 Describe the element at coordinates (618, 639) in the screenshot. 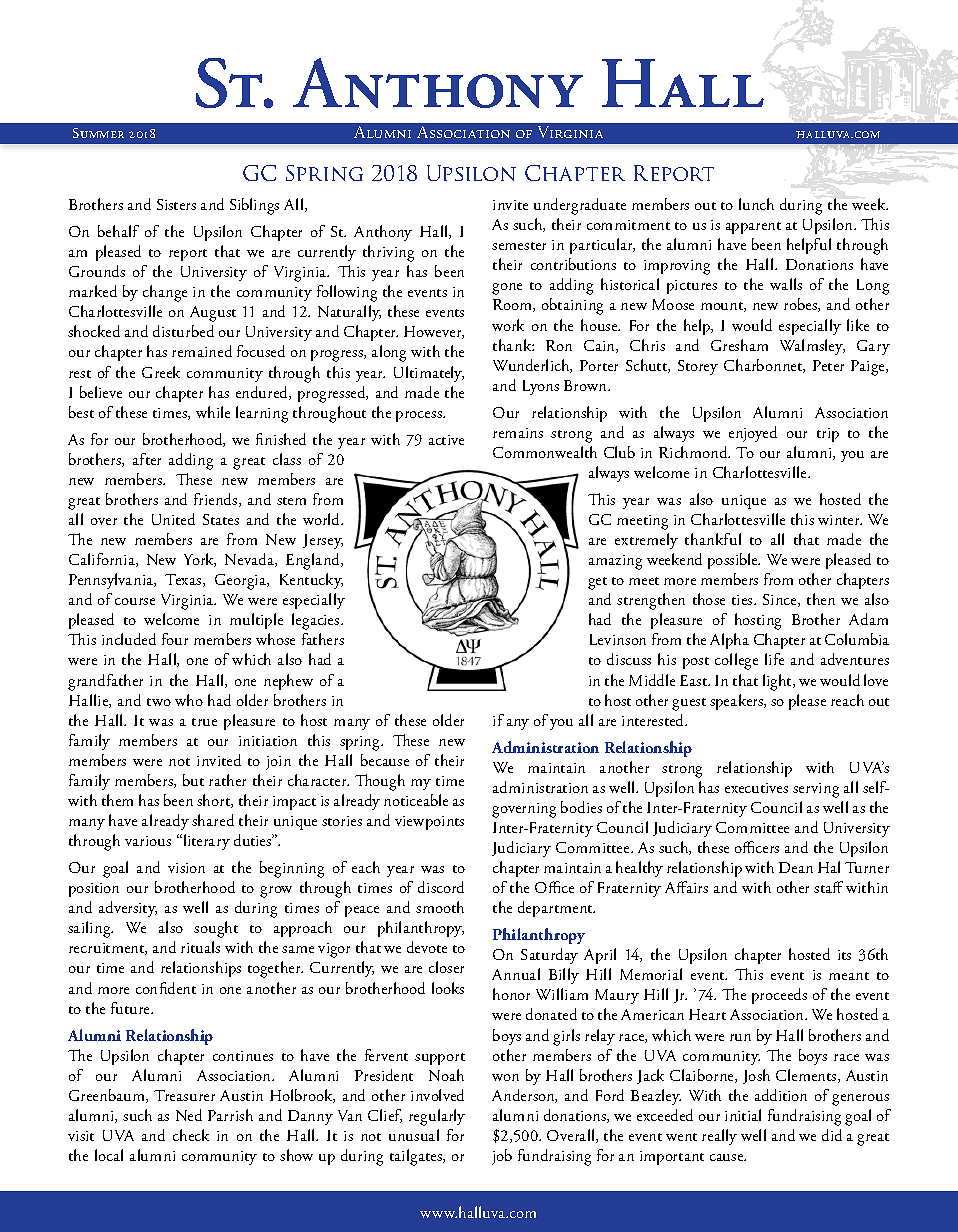

I see `Levinson` at that location.
